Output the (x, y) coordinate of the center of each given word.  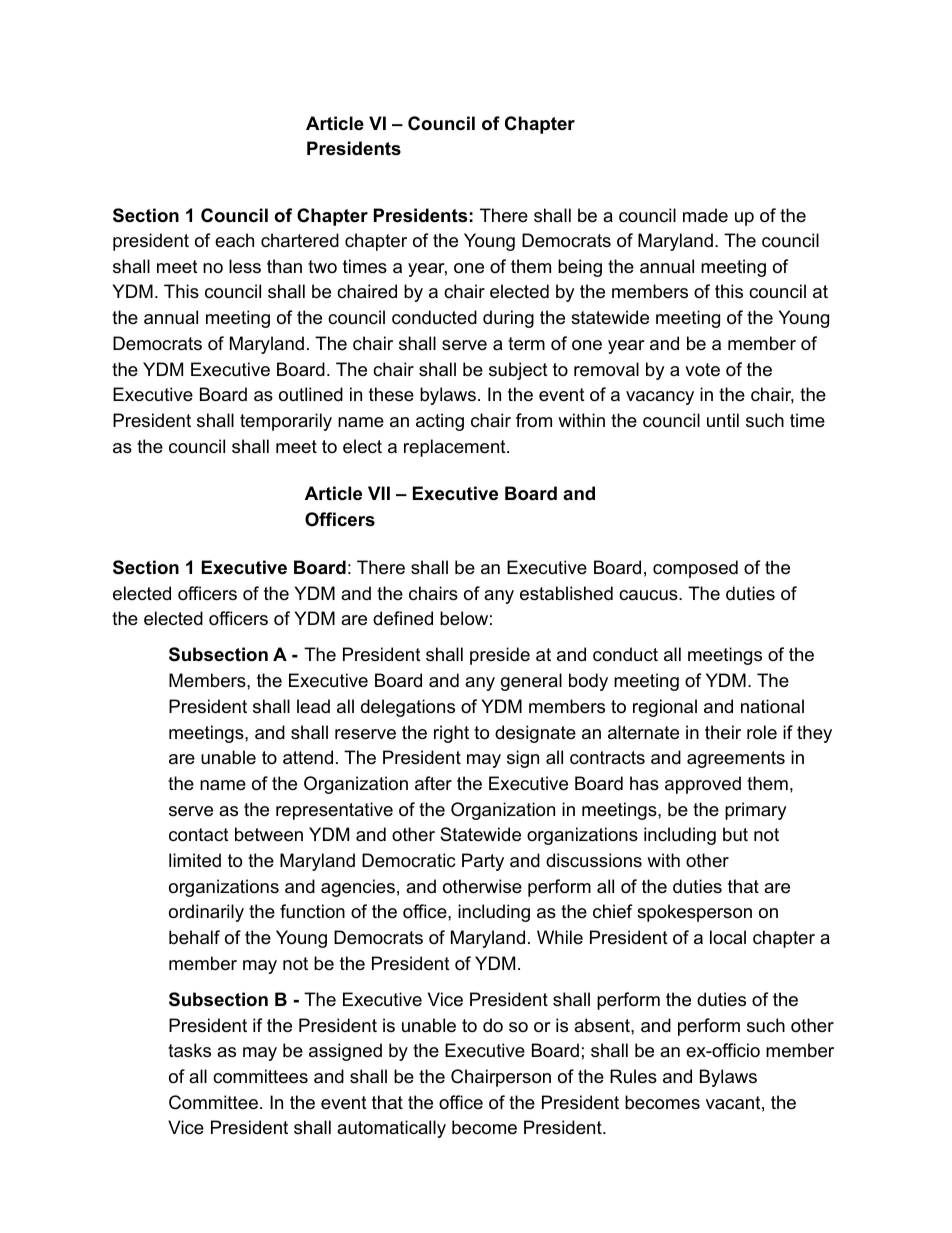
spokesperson (694, 913)
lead (313, 706)
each (234, 240)
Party (483, 862)
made (705, 215)
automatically (391, 1129)
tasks (189, 1050)
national (772, 706)
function (312, 911)
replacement (456, 448)
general (531, 682)
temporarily (286, 422)
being (580, 268)
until (723, 420)
